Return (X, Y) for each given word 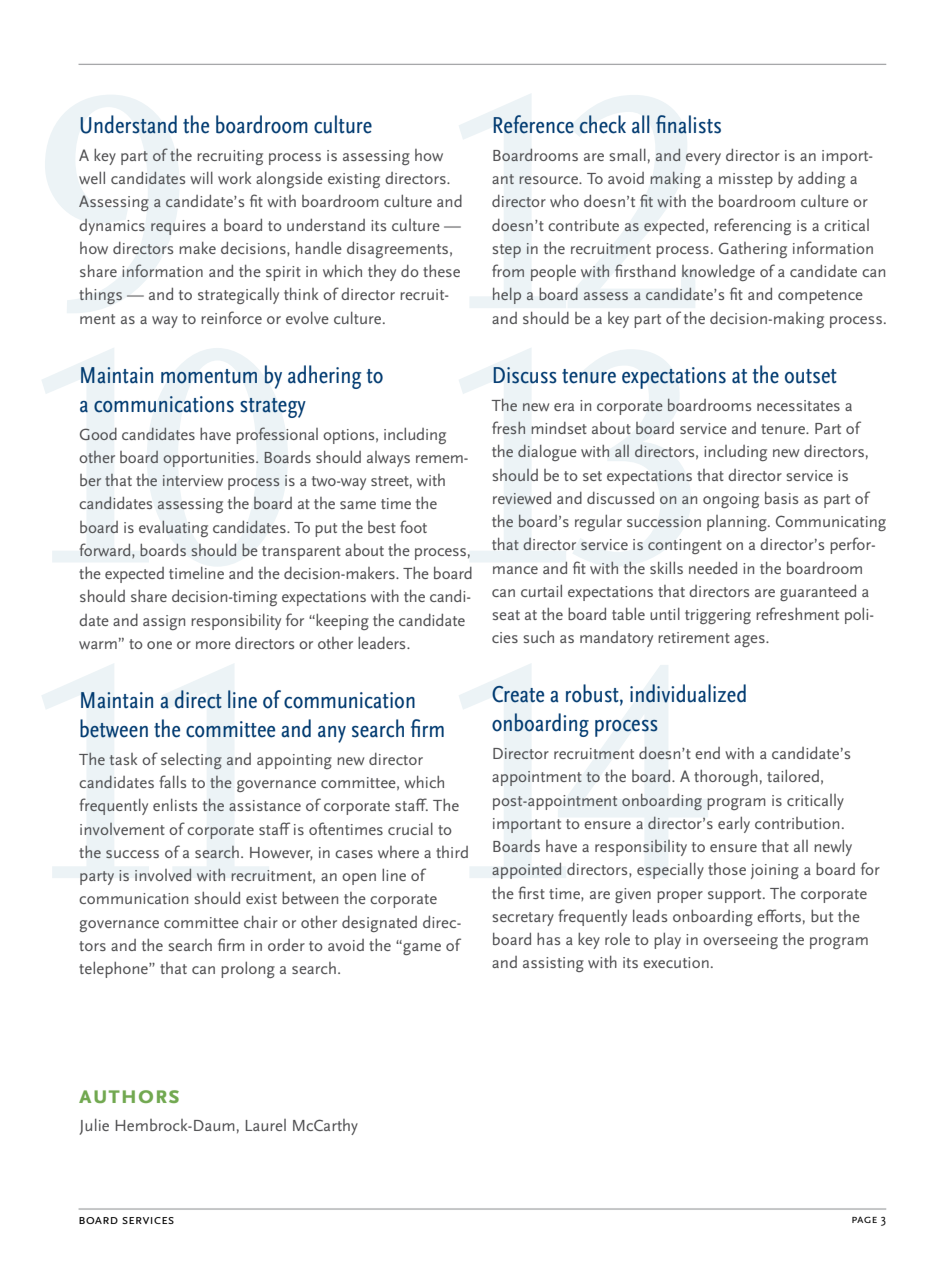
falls (172, 781)
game (421, 949)
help (507, 296)
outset (811, 376)
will (201, 178)
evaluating (173, 528)
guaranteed (818, 593)
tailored (793, 776)
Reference (533, 124)
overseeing (740, 941)
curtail (541, 591)
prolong (248, 970)
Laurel (266, 1125)
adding (821, 180)
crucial (410, 829)
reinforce (231, 317)
